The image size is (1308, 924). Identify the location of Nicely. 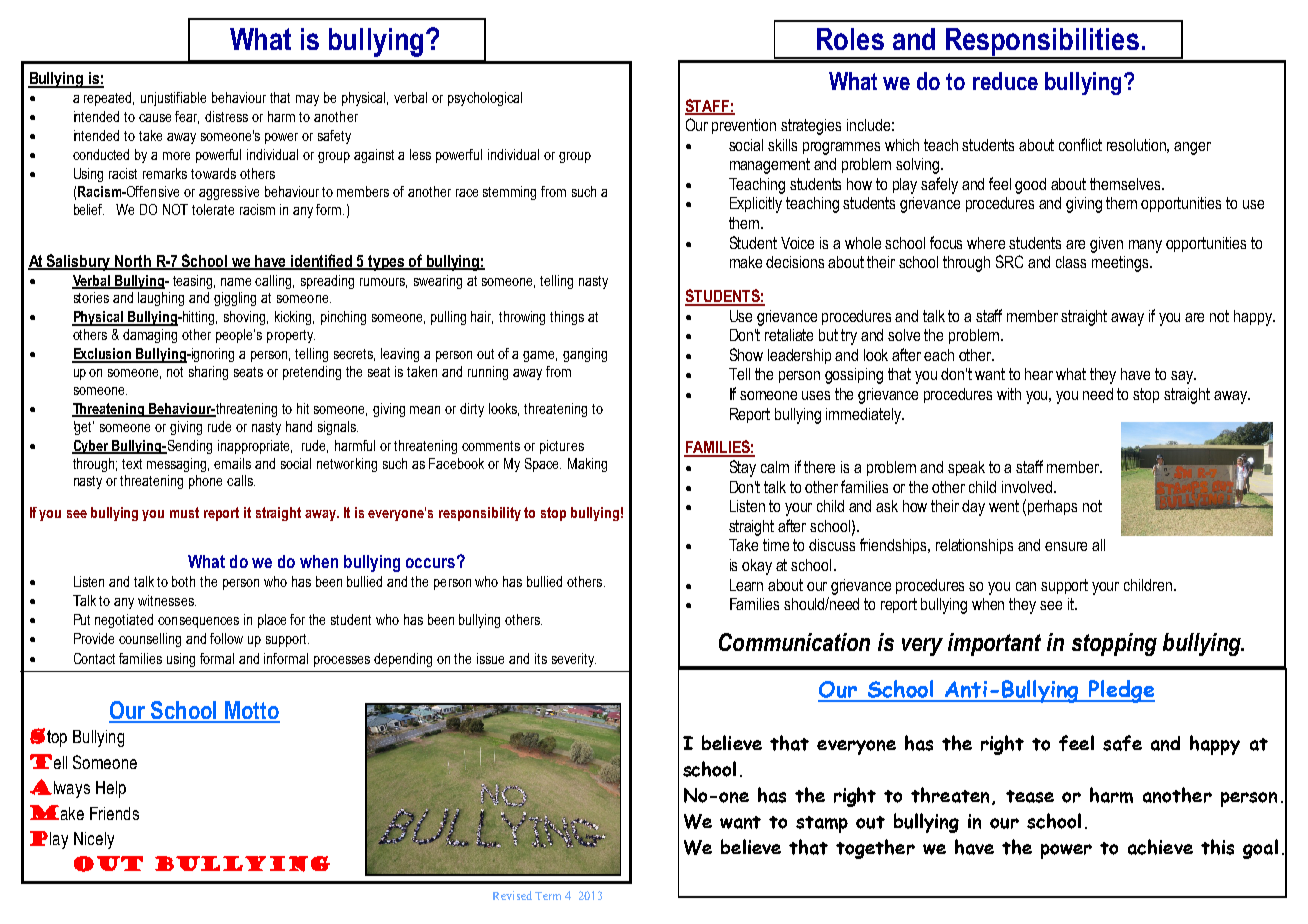
(94, 840).
